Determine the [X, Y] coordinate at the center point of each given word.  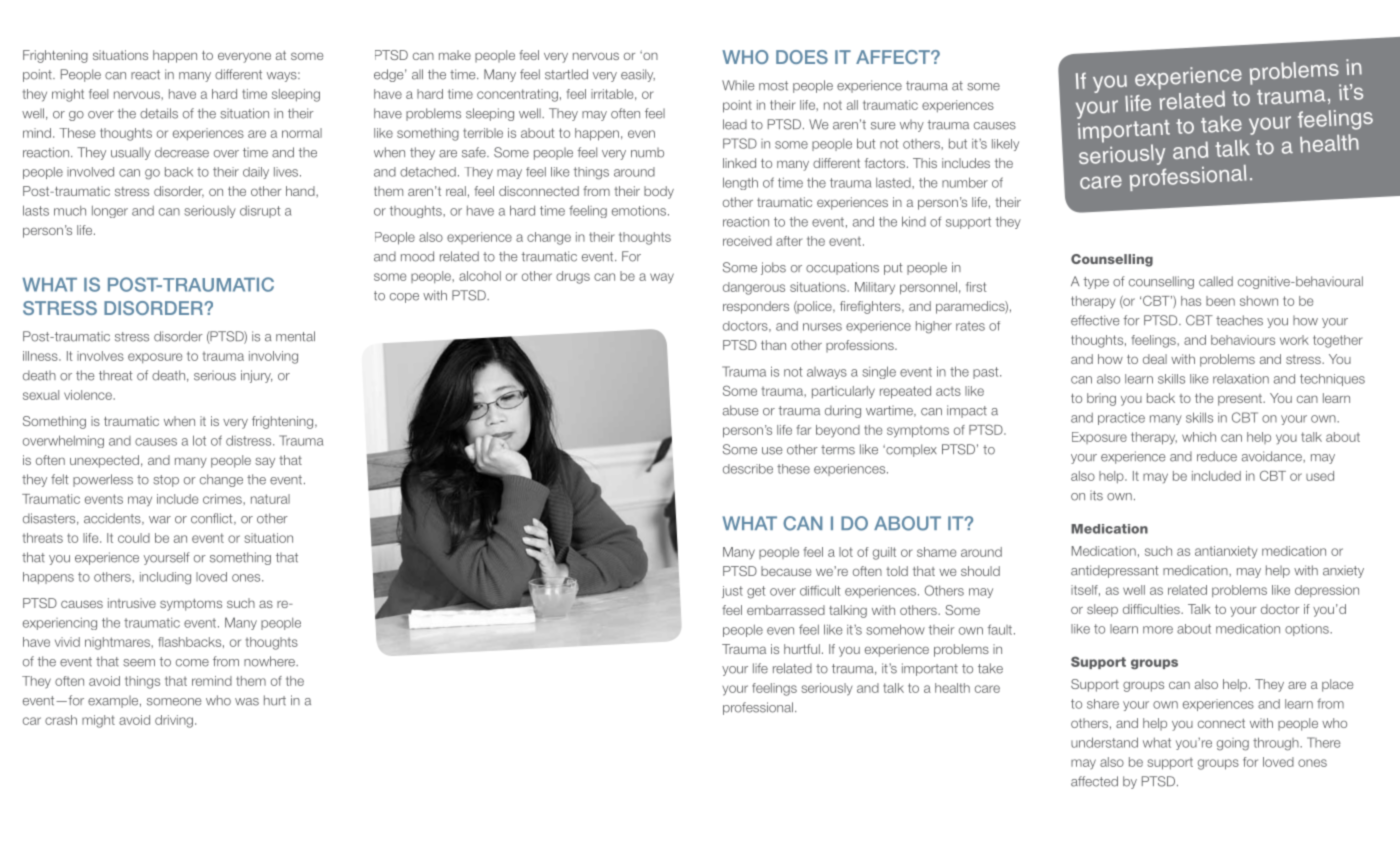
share [1103, 704]
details [159, 113]
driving [174, 721]
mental [295, 336]
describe [748, 469]
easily [638, 75]
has [1191, 301]
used [1320, 476]
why [912, 125]
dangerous [754, 288]
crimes [223, 499]
